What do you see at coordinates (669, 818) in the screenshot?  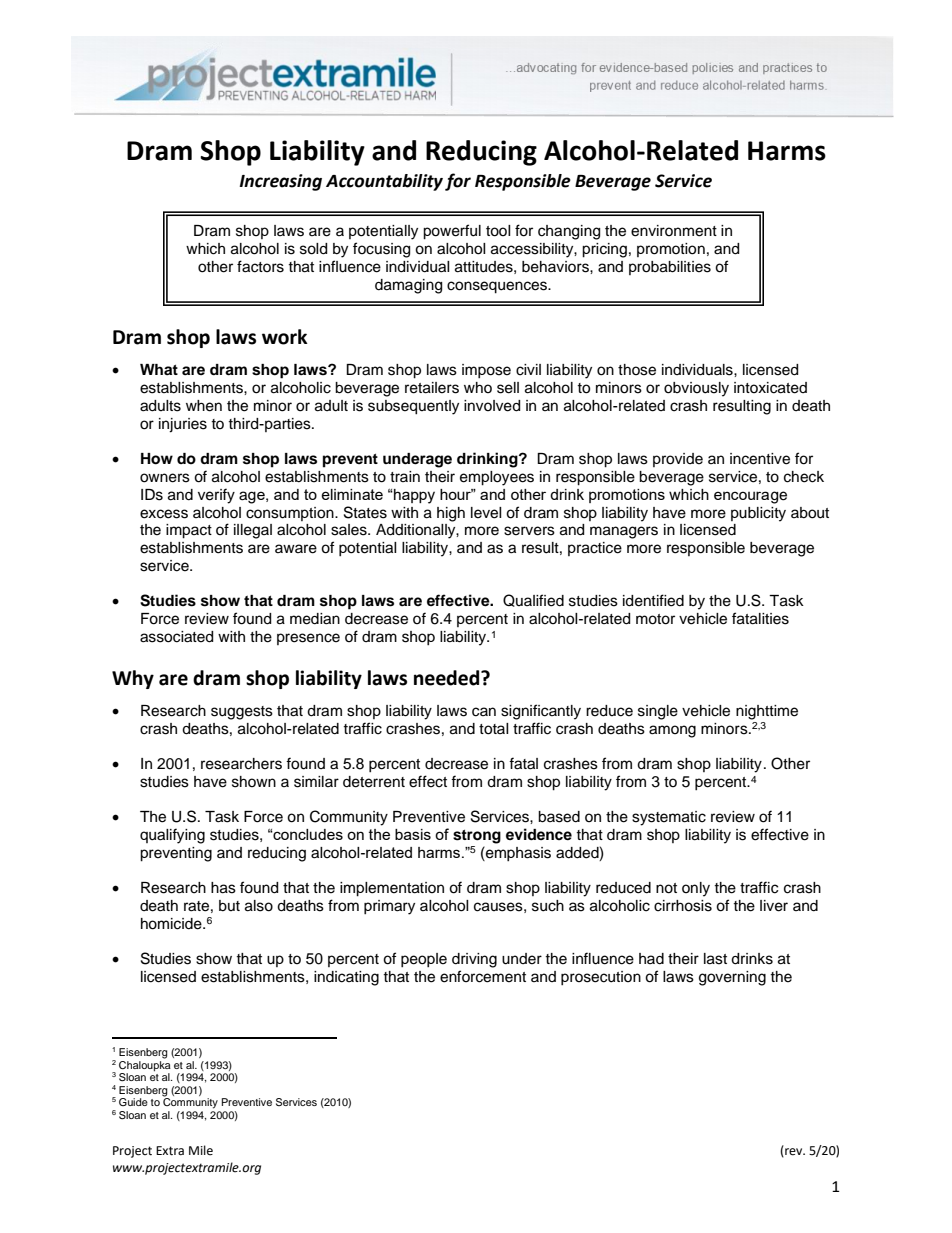 I see `systematic` at bounding box center [669, 818].
